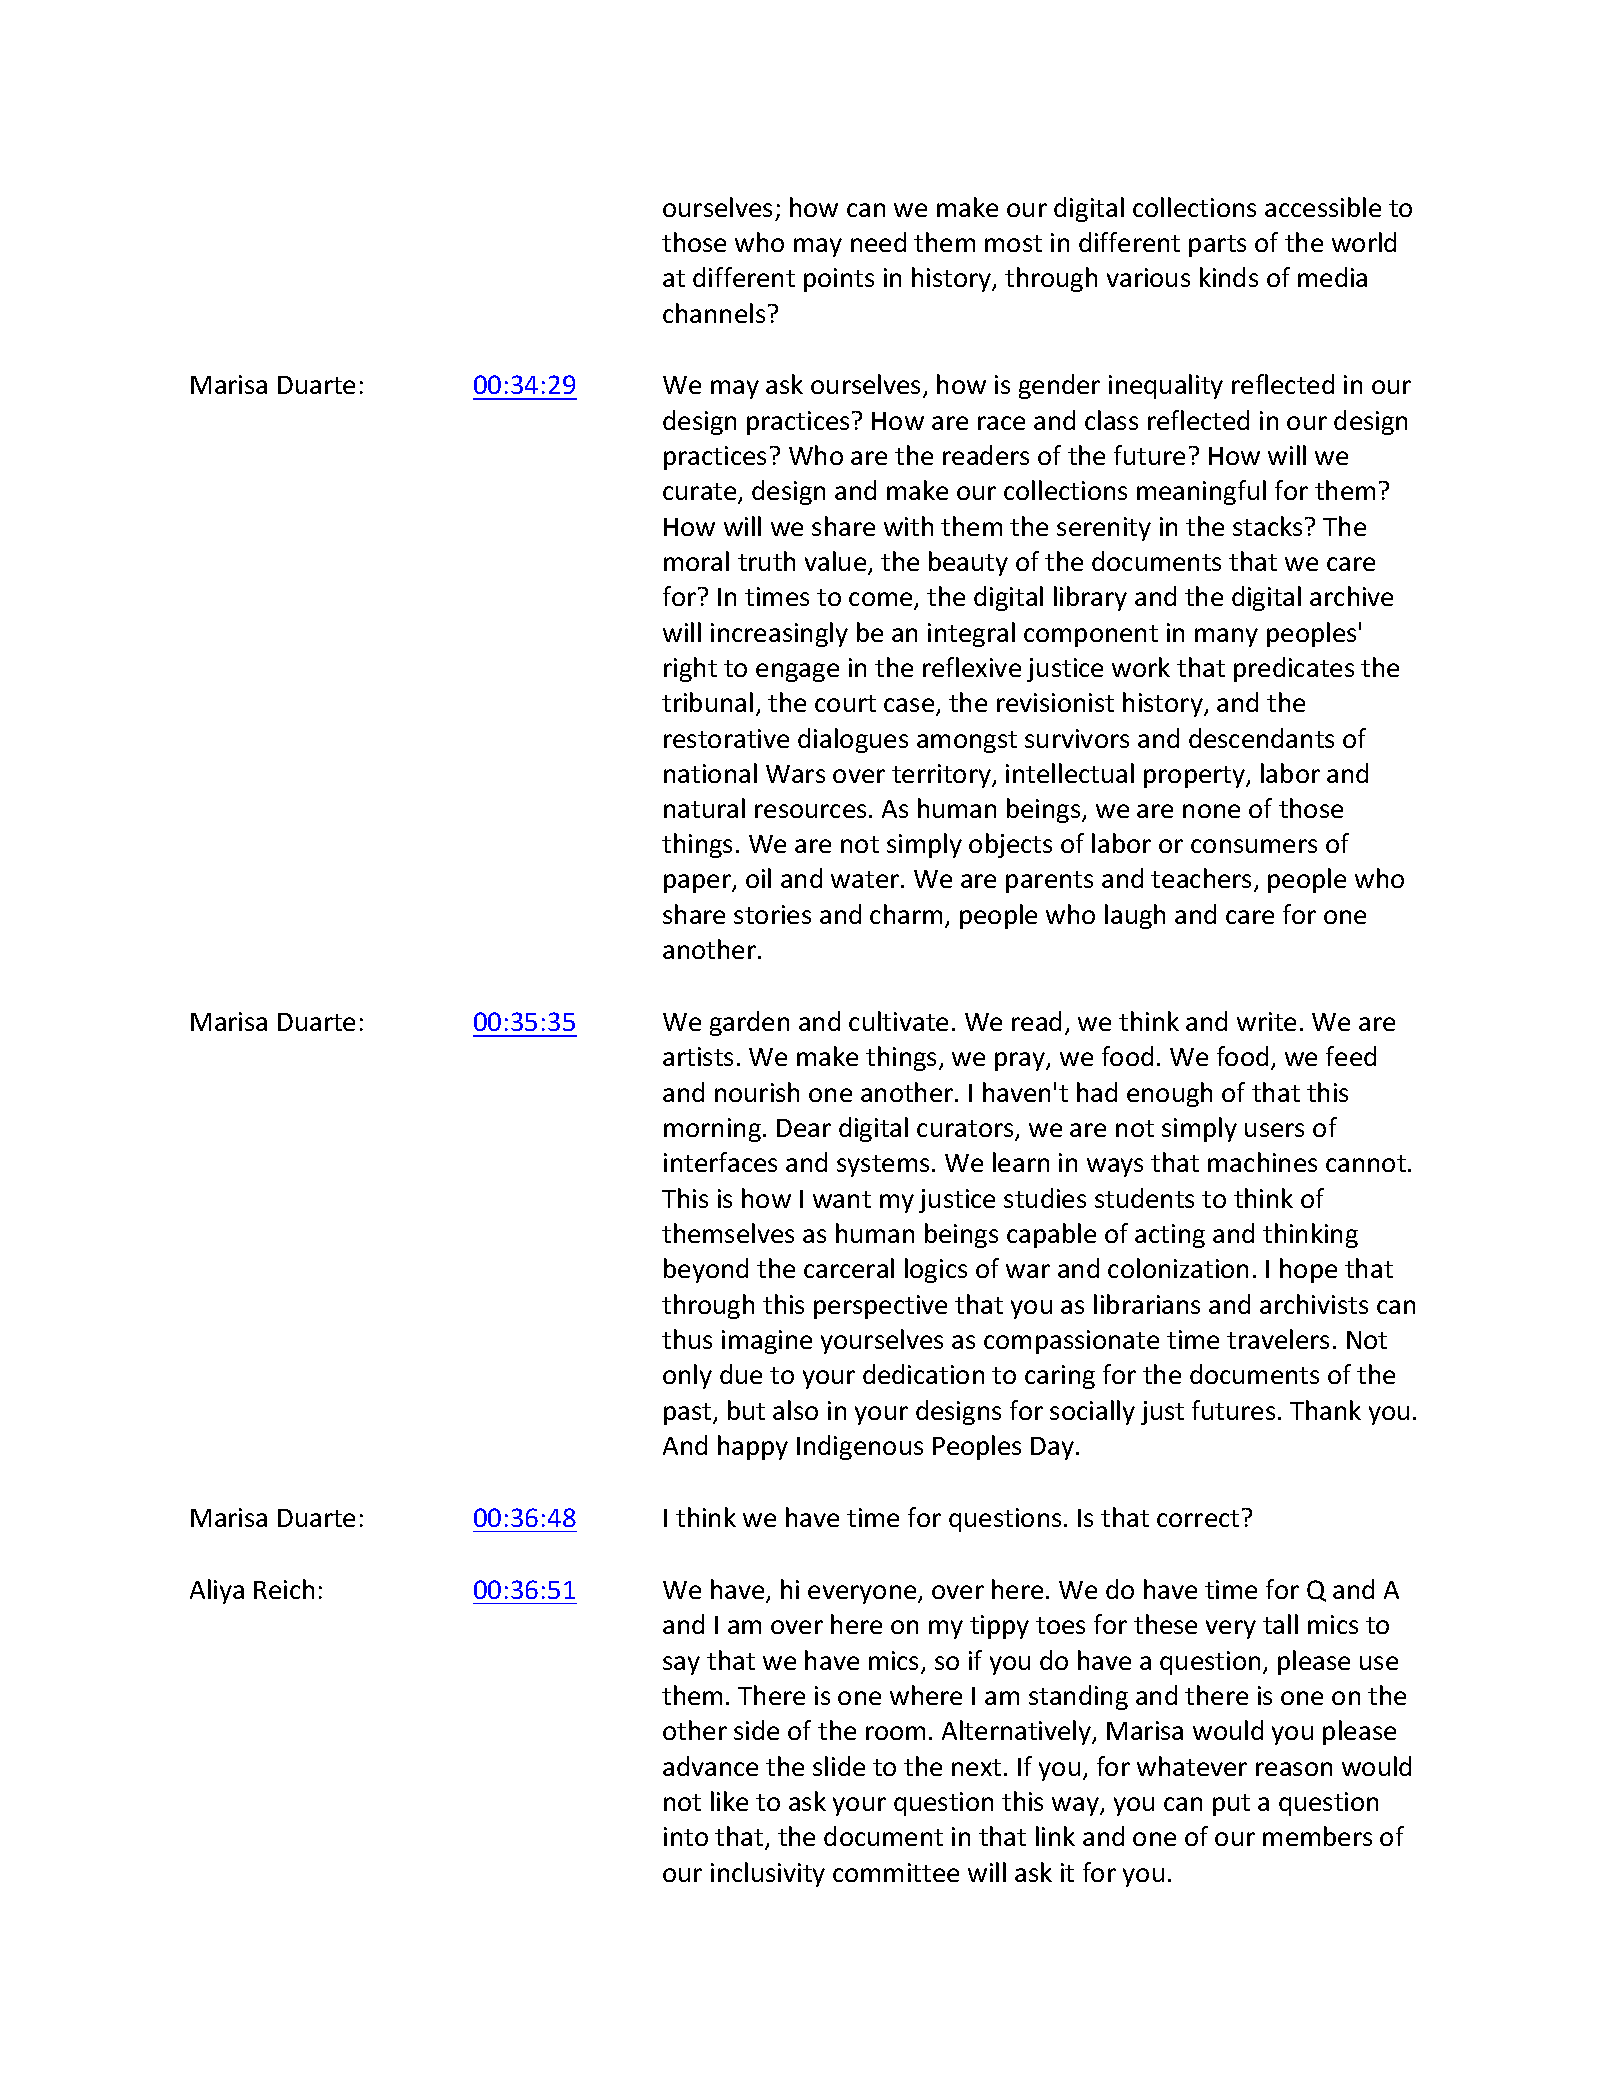  What do you see at coordinates (686, 1836) in the screenshot?
I see `into` at bounding box center [686, 1836].
